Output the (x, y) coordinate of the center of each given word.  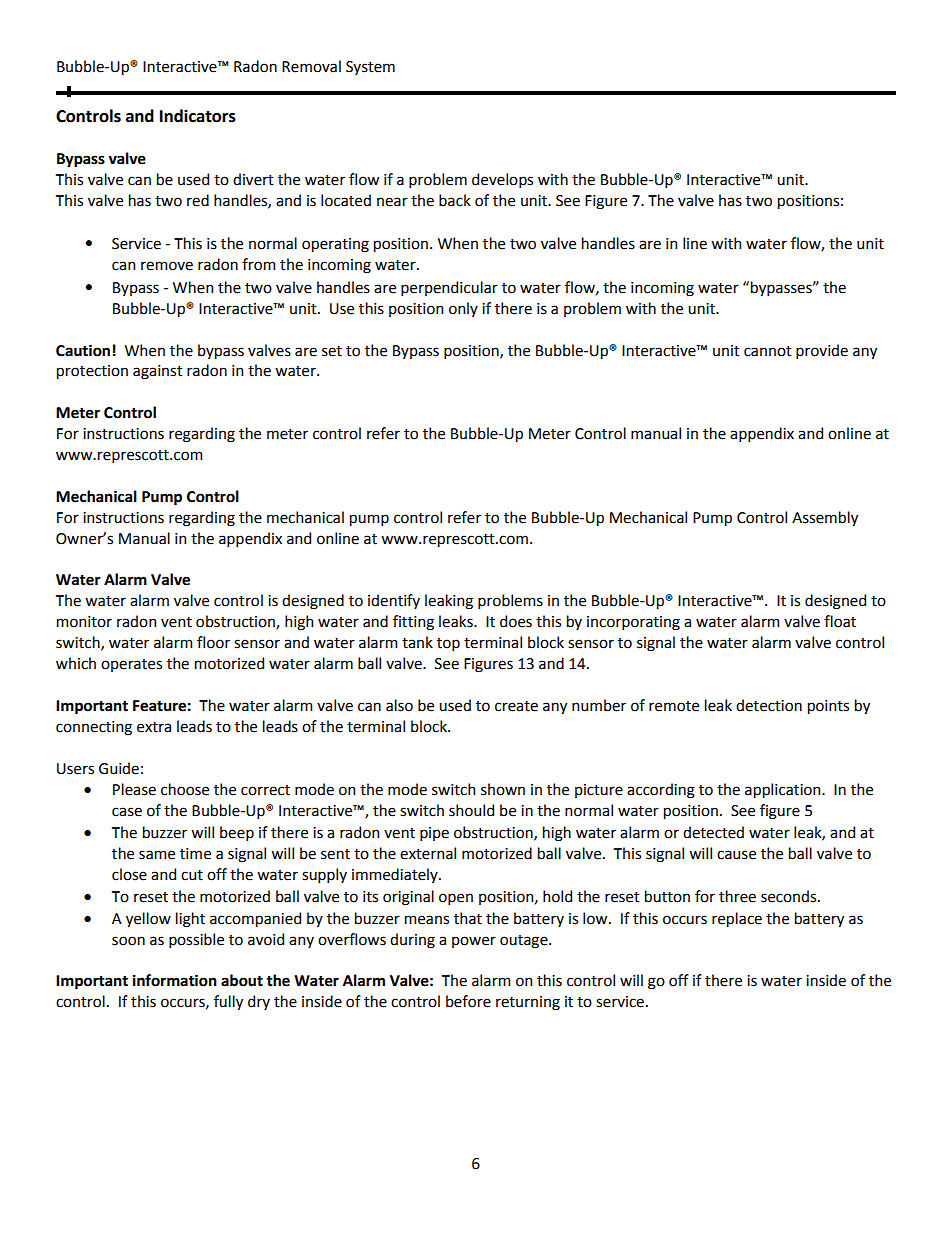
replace (737, 919)
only (463, 309)
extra (154, 727)
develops (502, 180)
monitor (84, 622)
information (175, 980)
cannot (768, 351)
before (468, 1001)
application (784, 790)
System (370, 68)
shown (503, 789)
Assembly (825, 518)
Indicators (198, 116)
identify (394, 601)
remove (167, 266)
